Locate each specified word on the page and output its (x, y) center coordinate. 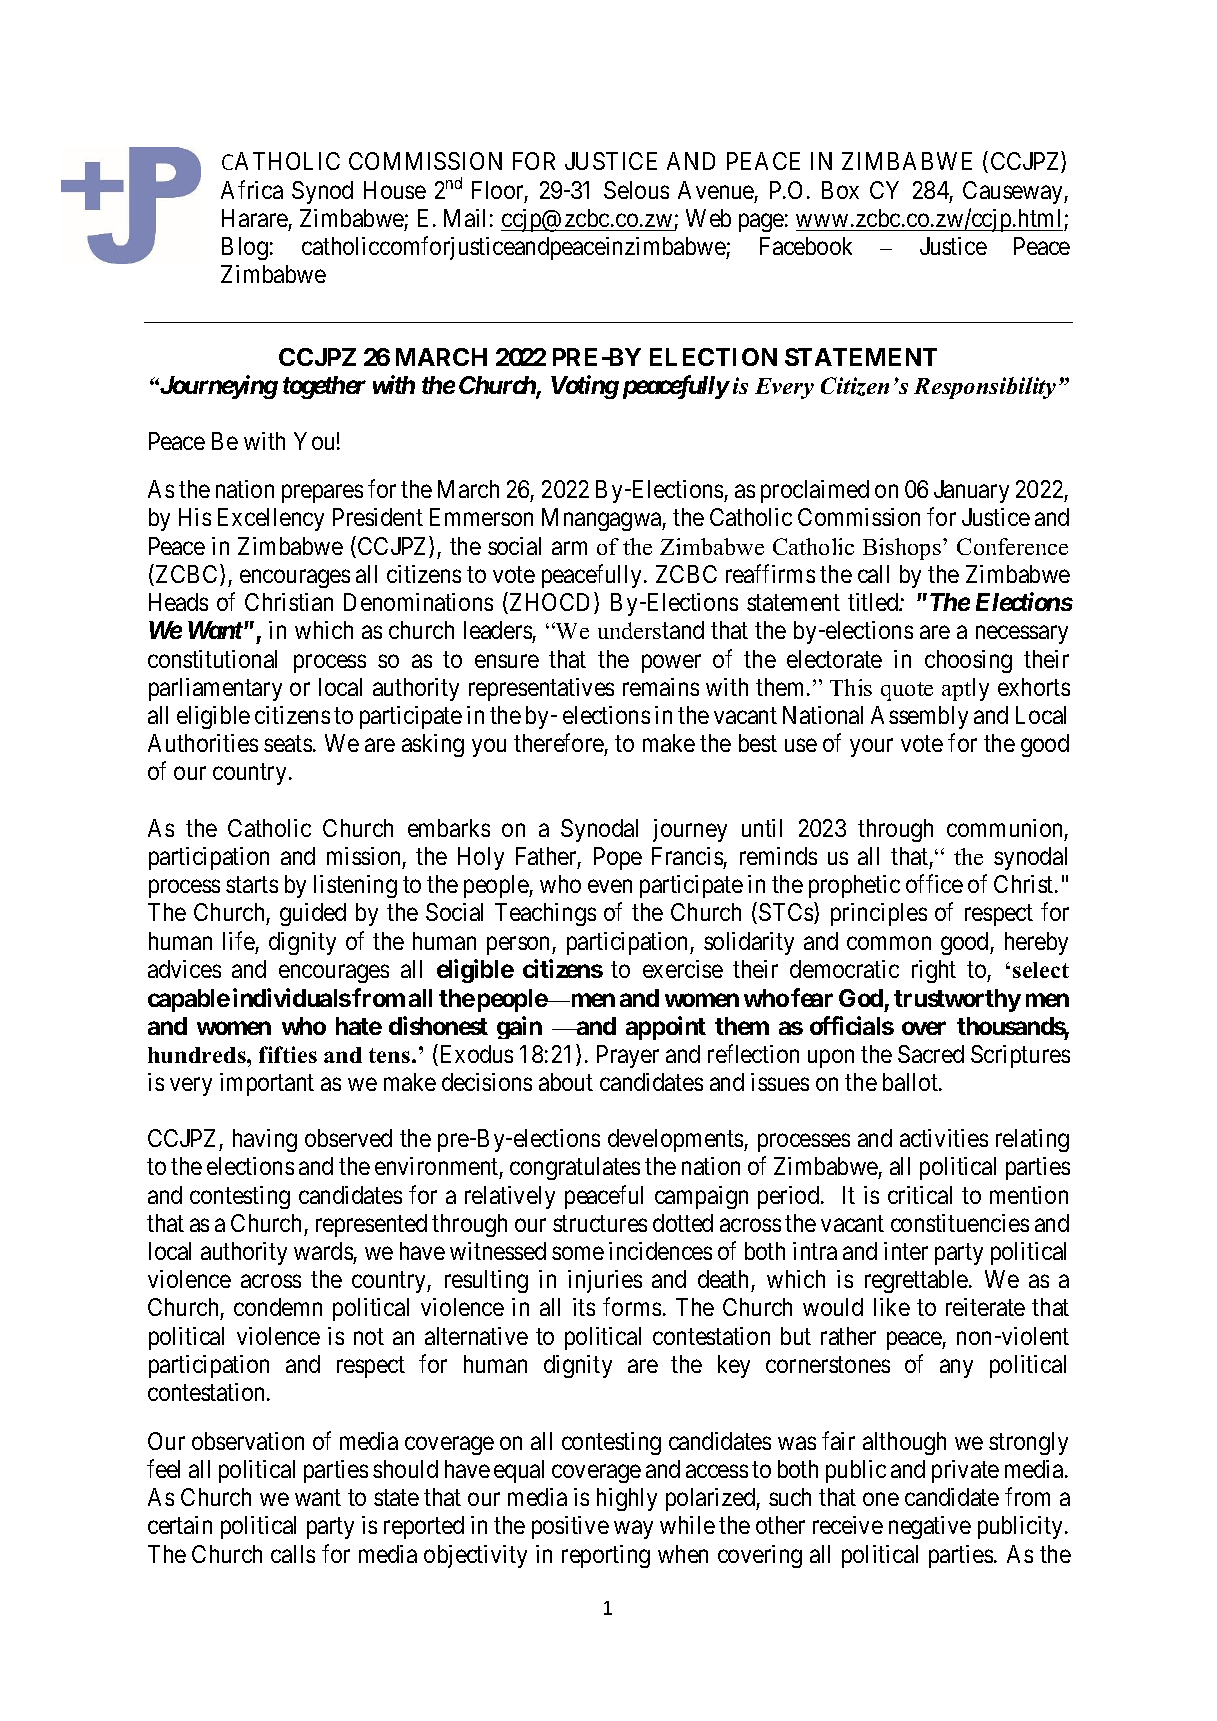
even (610, 886)
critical (920, 1195)
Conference (1012, 546)
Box (840, 190)
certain (180, 1525)
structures (600, 1224)
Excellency (271, 519)
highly (627, 1499)
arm (569, 548)
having (265, 1140)
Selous (636, 190)
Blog (245, 248)
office (934, 884)
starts (252, 885)
